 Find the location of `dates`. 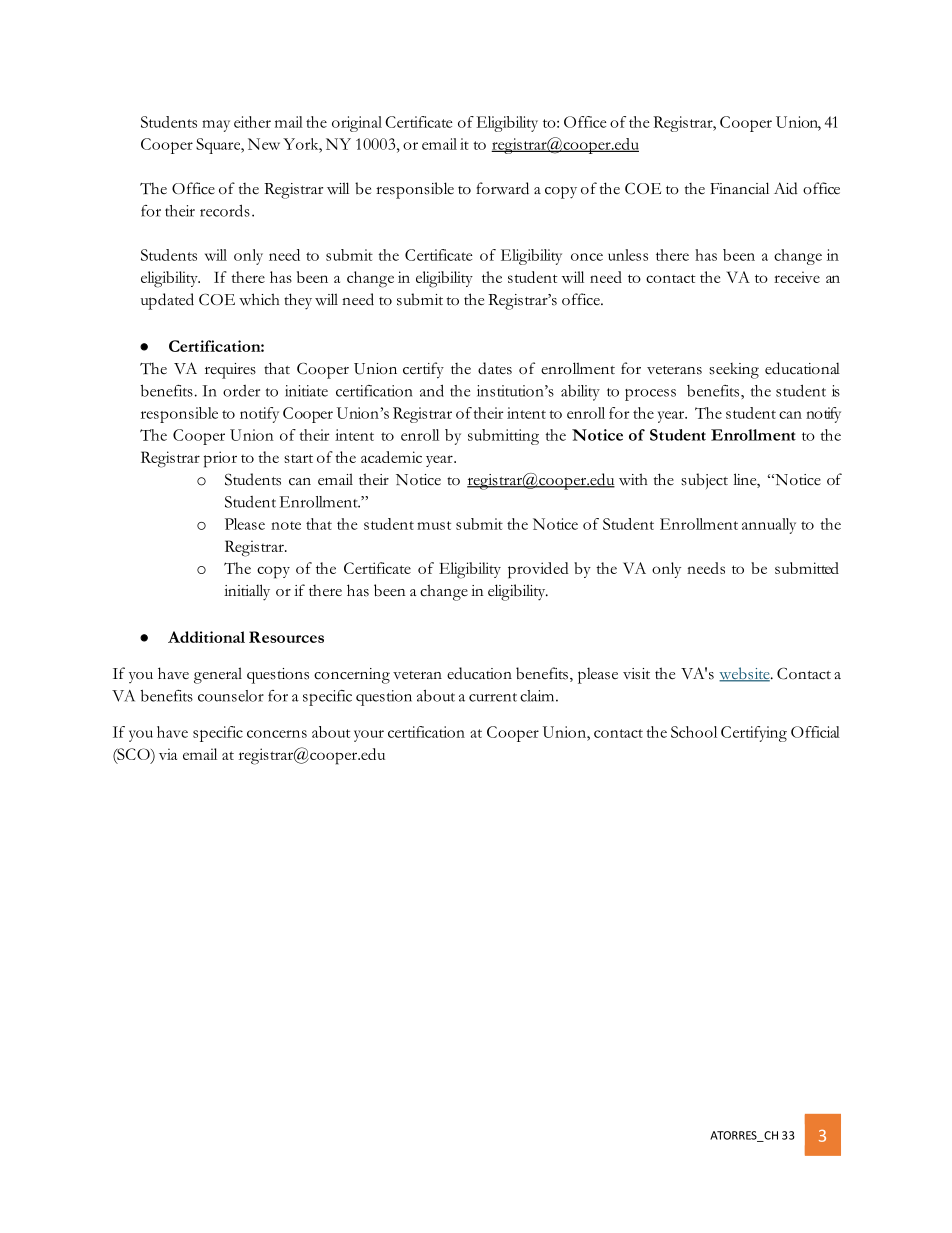

dates is located at coordinates (495, 368).
